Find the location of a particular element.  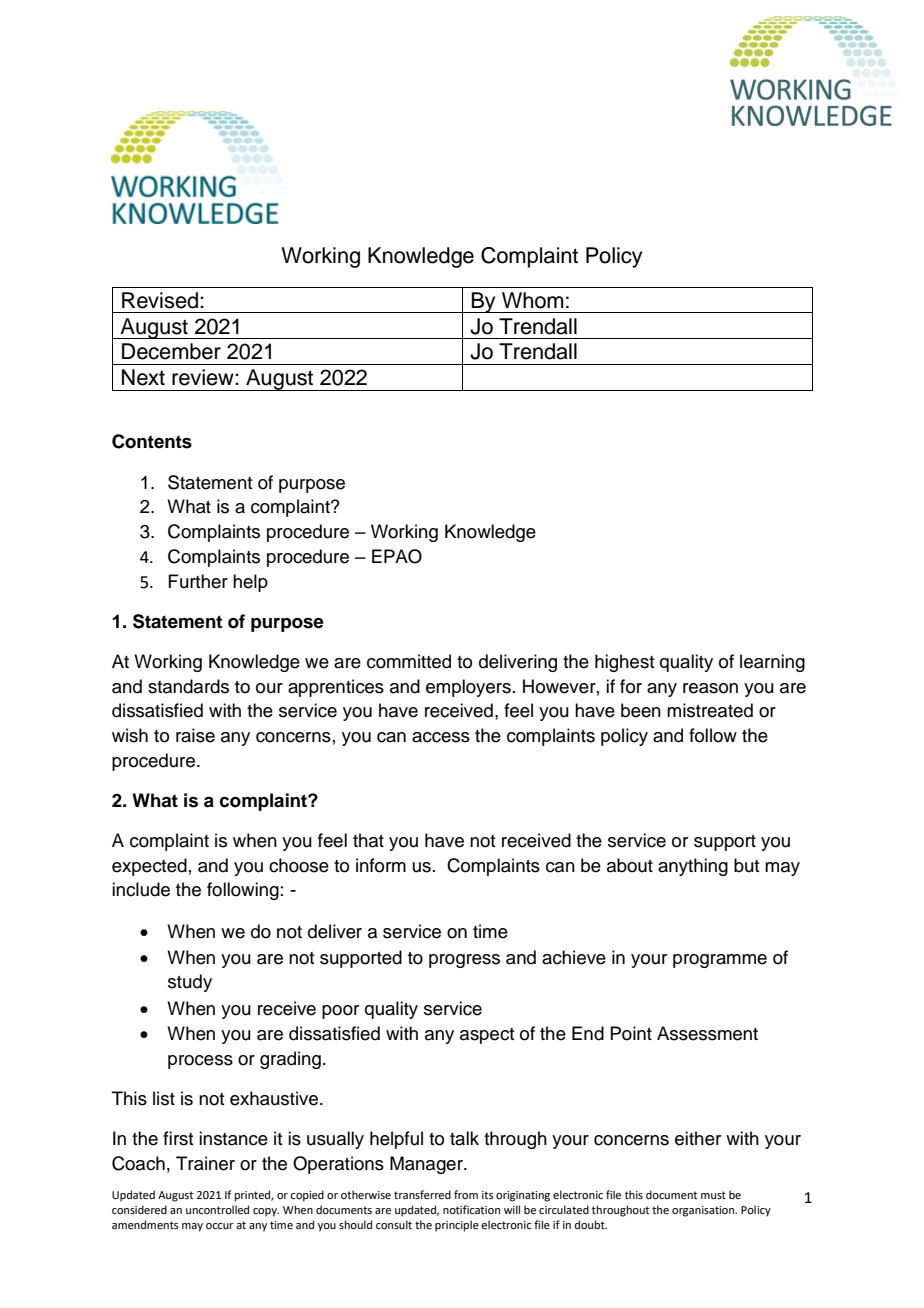

include is located at coordinates (141, 889).
